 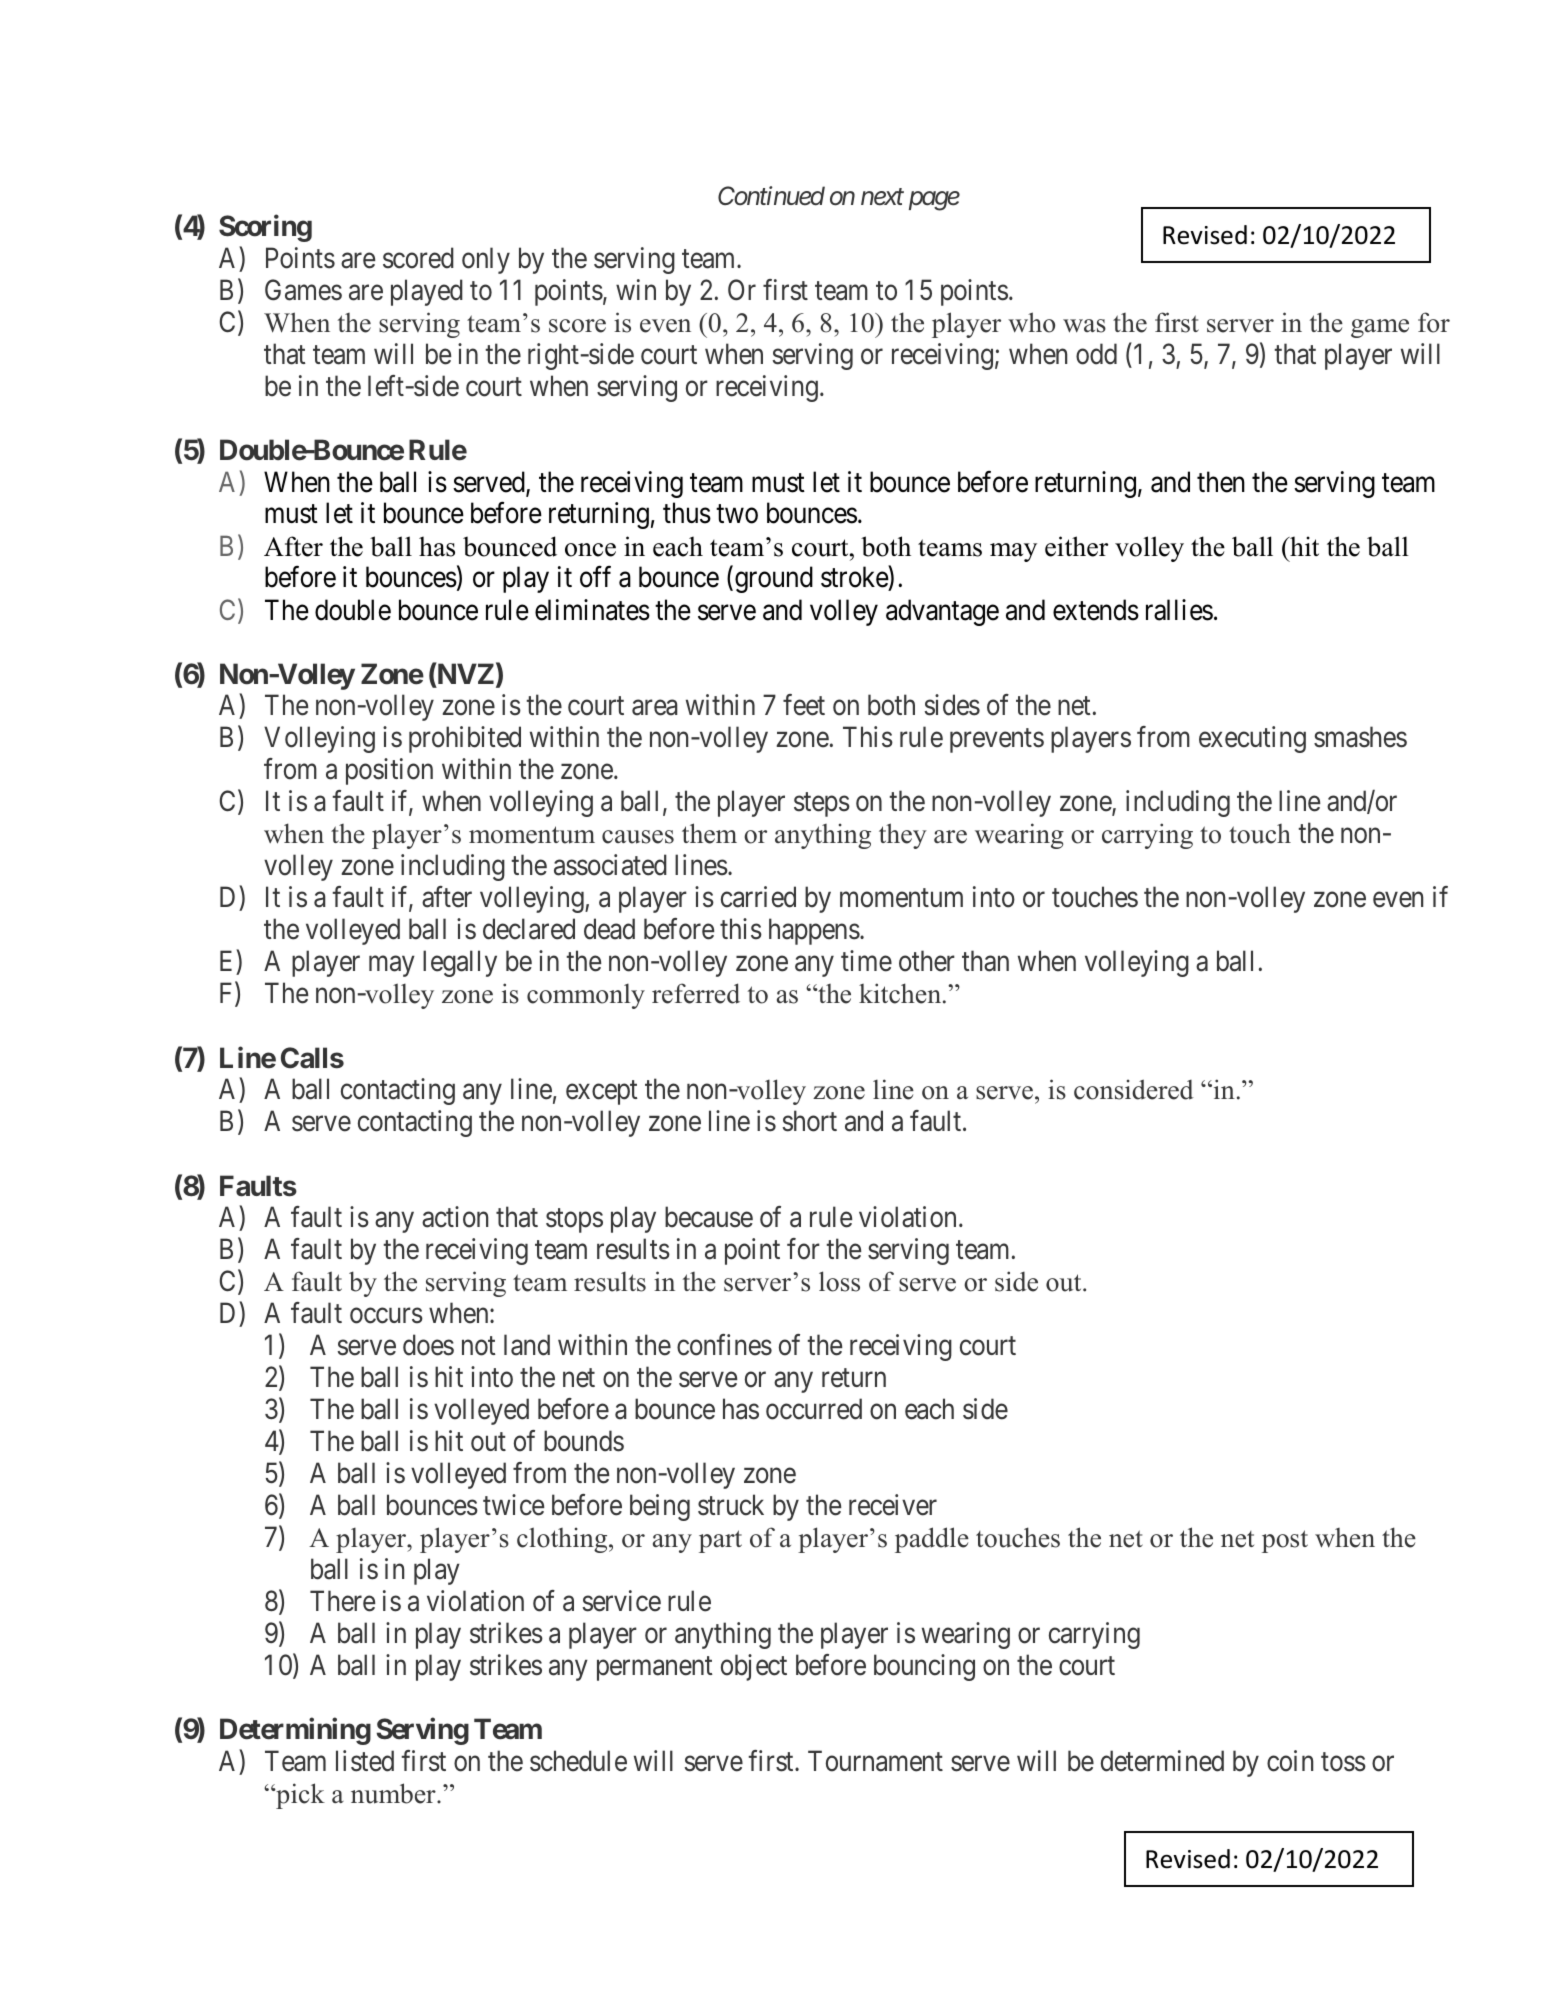 What do you see at coordinates (866, 961) in the page?
I see `time` at bounding box center [866, 961].
